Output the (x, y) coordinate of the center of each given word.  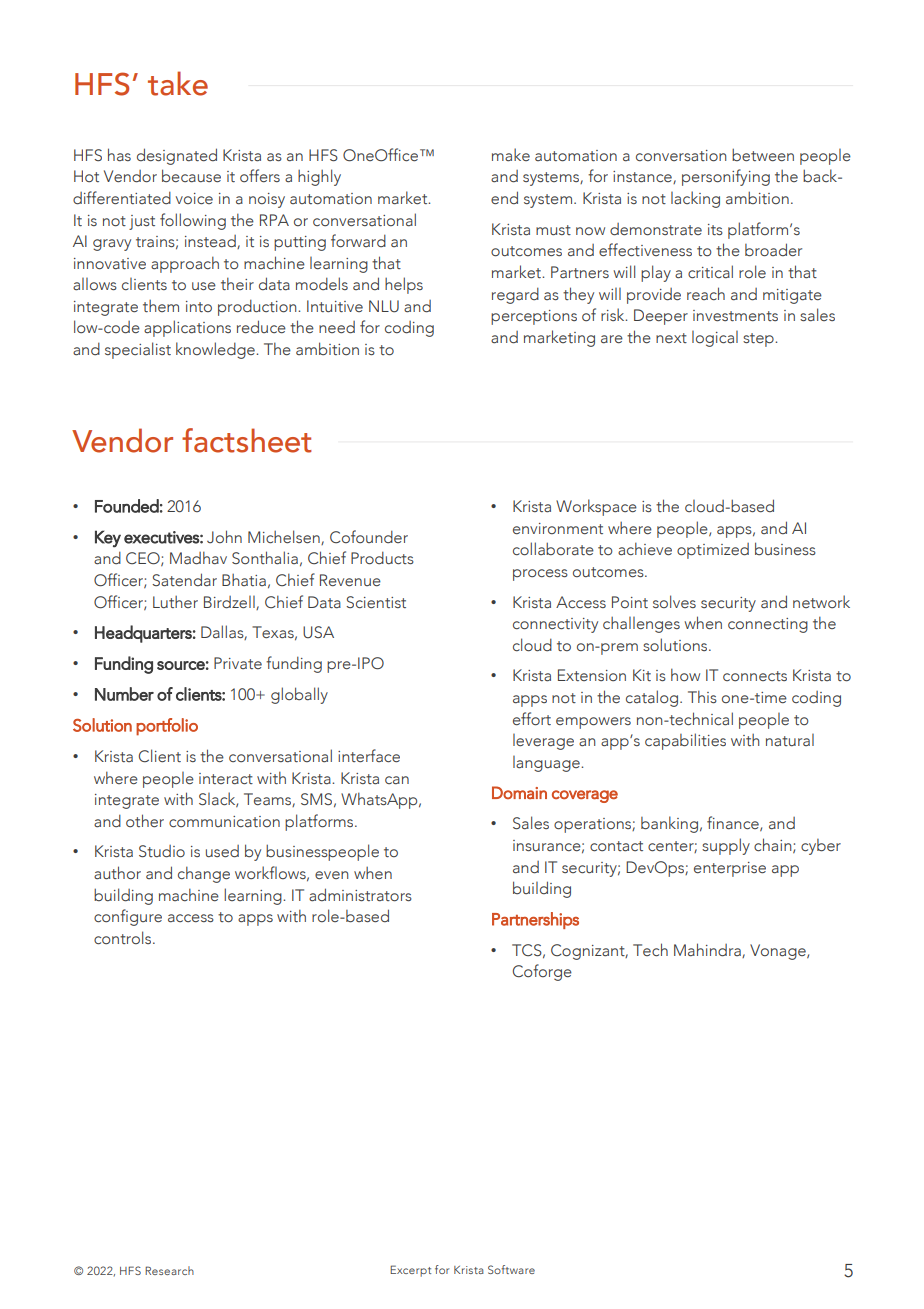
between (763, 154)
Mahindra (708, 950)
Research (169, 1270)
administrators (360, 895)
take (178, 83)
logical (715, 339)
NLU (384, 306)
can (397, 780)
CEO (144, 559)
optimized (713, 551)
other (145, 820)
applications (187, 328)
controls (124, 938)
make (511, 155)
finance (734, 823)
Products (382, 558)
